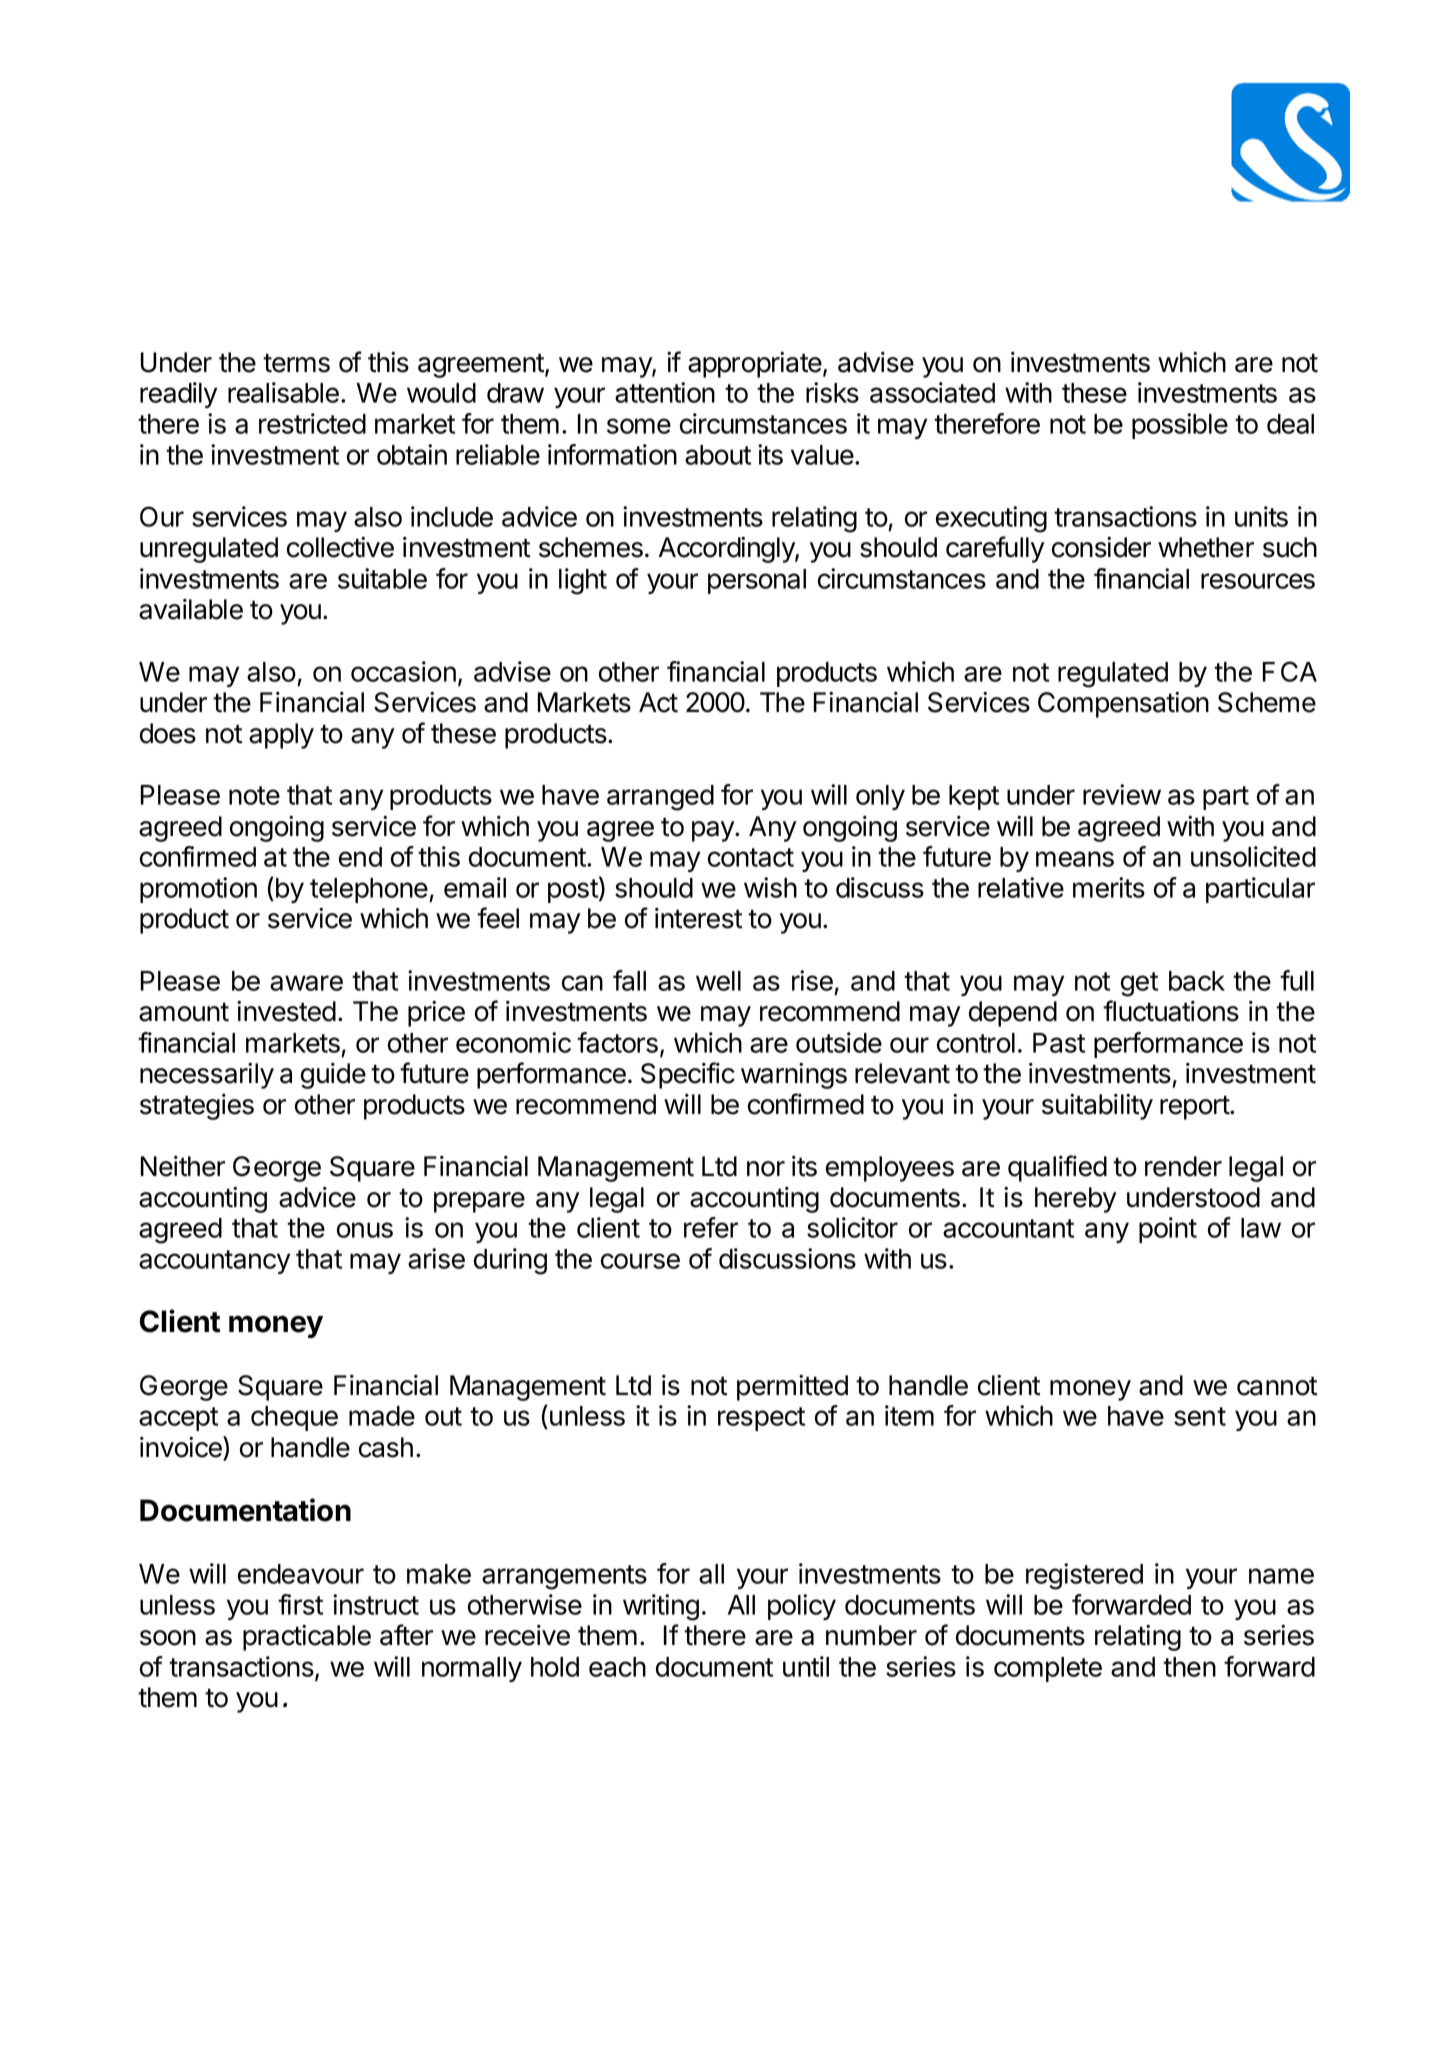 The width and height of the image is (1455, 2058). I want to click on practicable, so click(307, 1638).
